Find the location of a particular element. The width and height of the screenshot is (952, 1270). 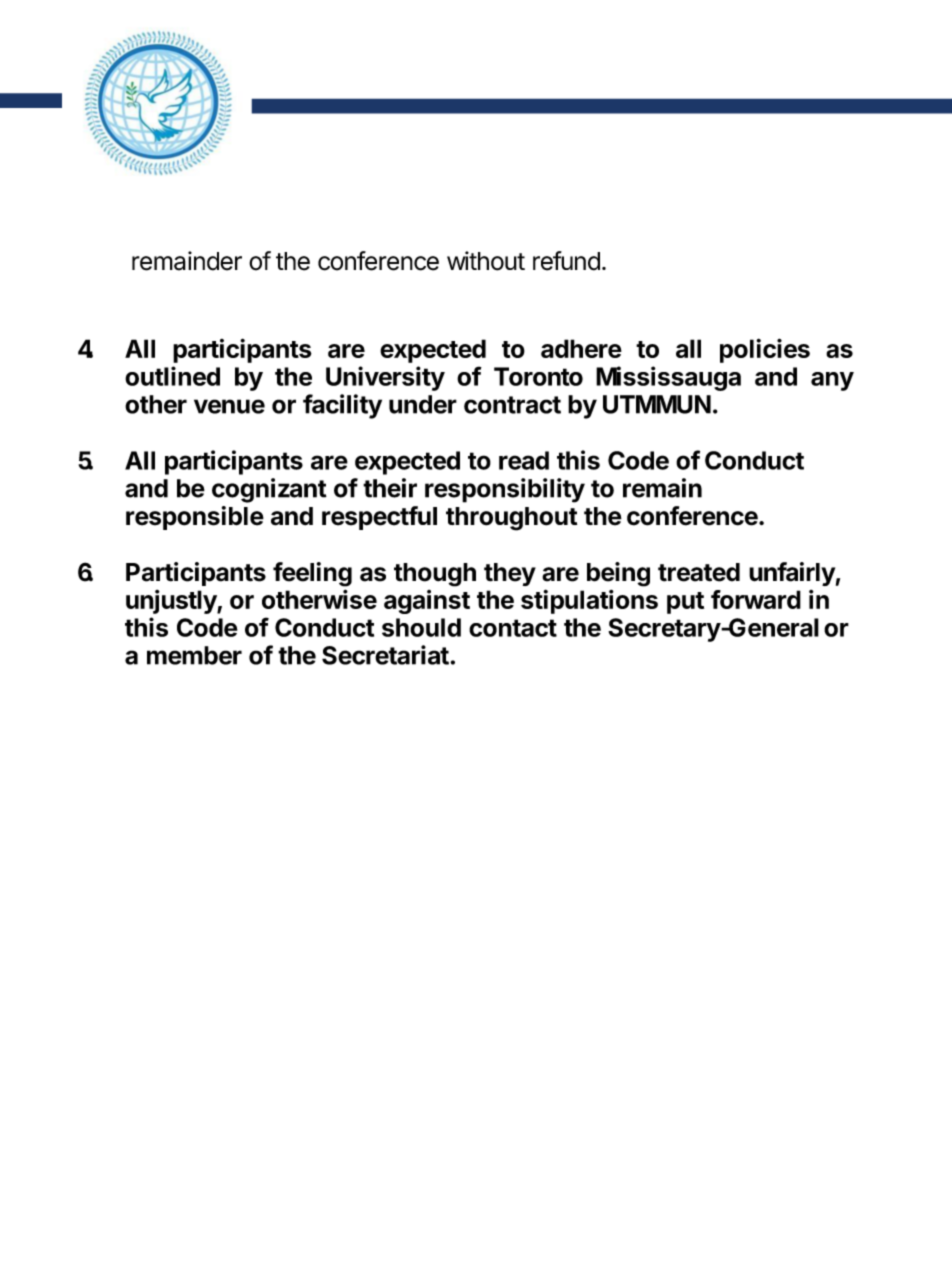

any is located at coordinates (832, 381).
